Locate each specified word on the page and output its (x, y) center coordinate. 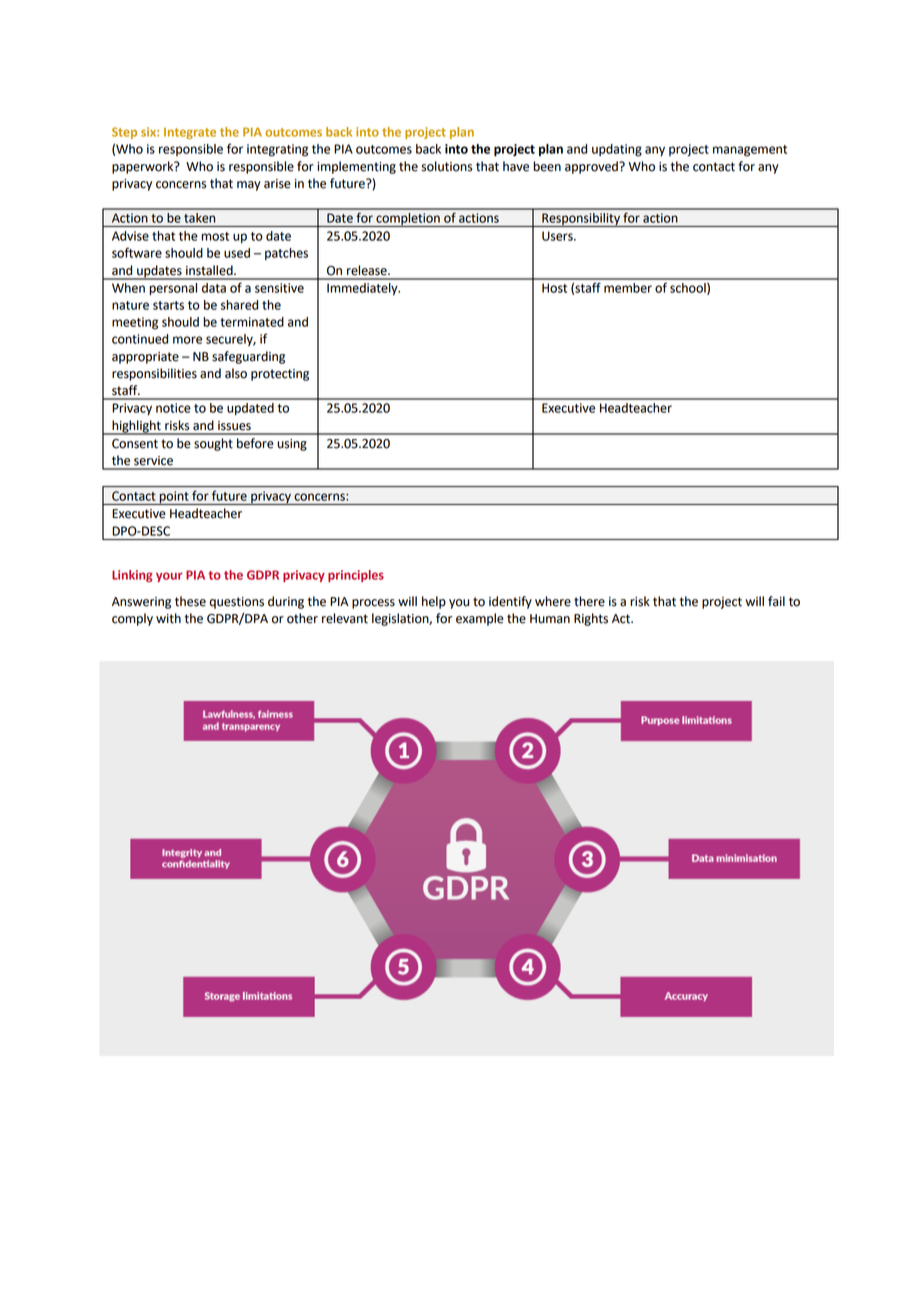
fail (776, 601)
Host (554, 288)
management (750, 151)
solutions (446, 166)
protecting (280, 375)
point (174, 498)
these (190, 601)
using (292, 445)
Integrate (190, 133)
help (434, 602)
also (236, 373)
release (368, 270)
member (628, 288)
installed (210, 270)
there (589, 601)
